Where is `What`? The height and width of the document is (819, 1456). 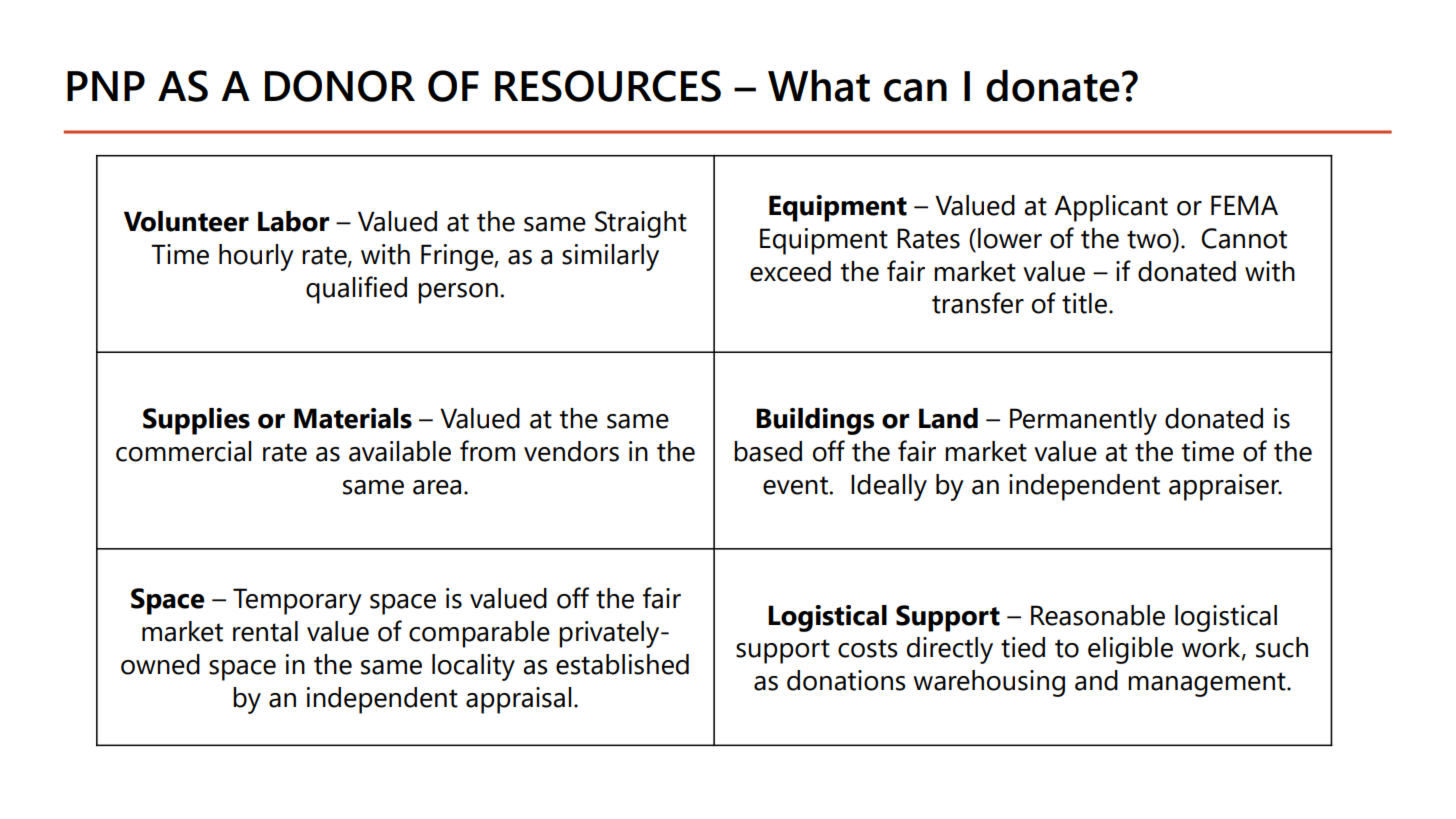 What is located at coordinates (819, 86).
